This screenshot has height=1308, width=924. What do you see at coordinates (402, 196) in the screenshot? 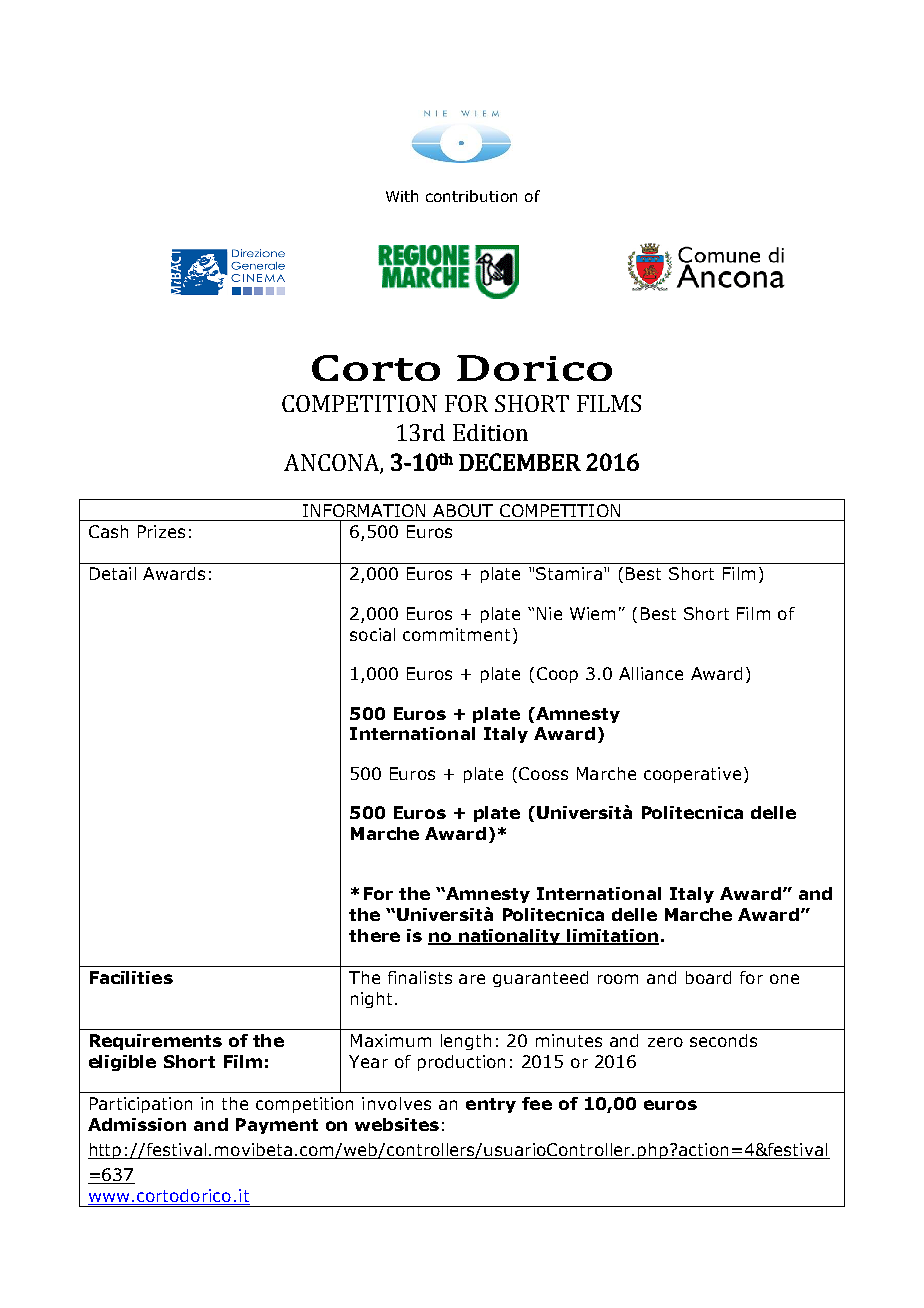
I see `With` at bounding box center [402, 196].
